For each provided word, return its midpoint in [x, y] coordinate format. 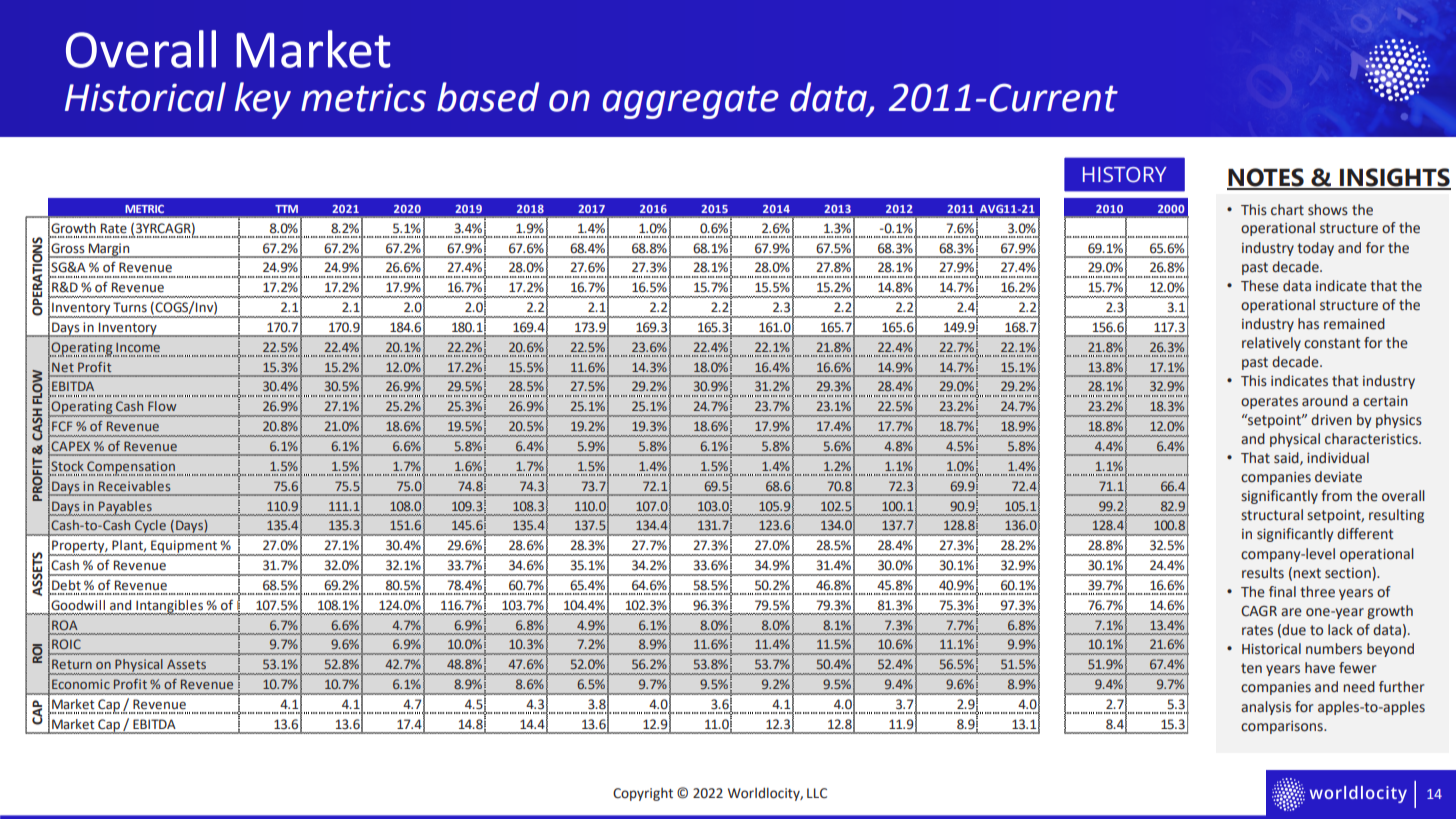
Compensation [130, 468]
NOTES [1266, 178]
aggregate [691, 102]
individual [1338, 458]
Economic [81, 684]
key [263, 100]
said [1287, 458]
